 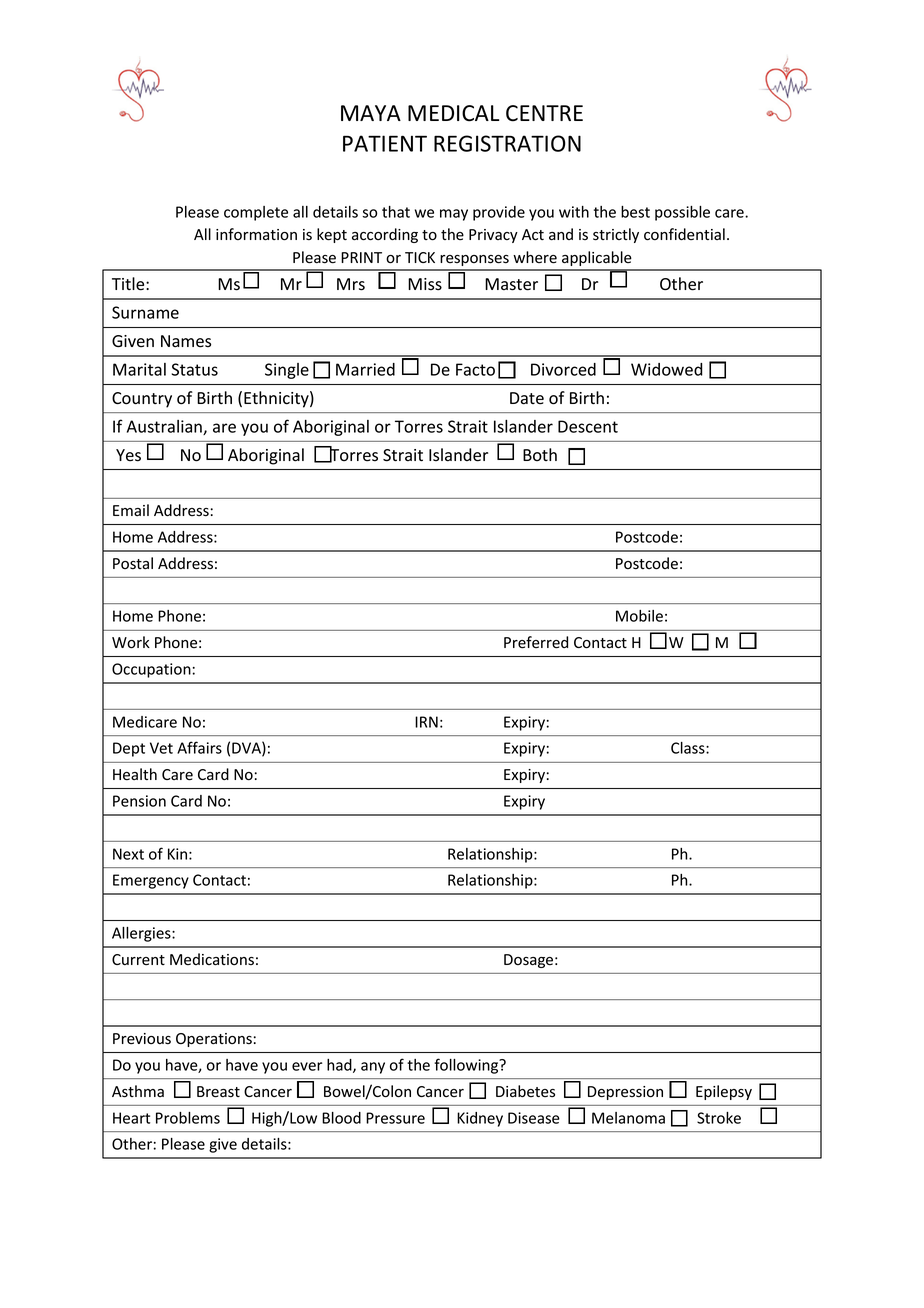 I want to click on best, so click(x=635, y=212).
